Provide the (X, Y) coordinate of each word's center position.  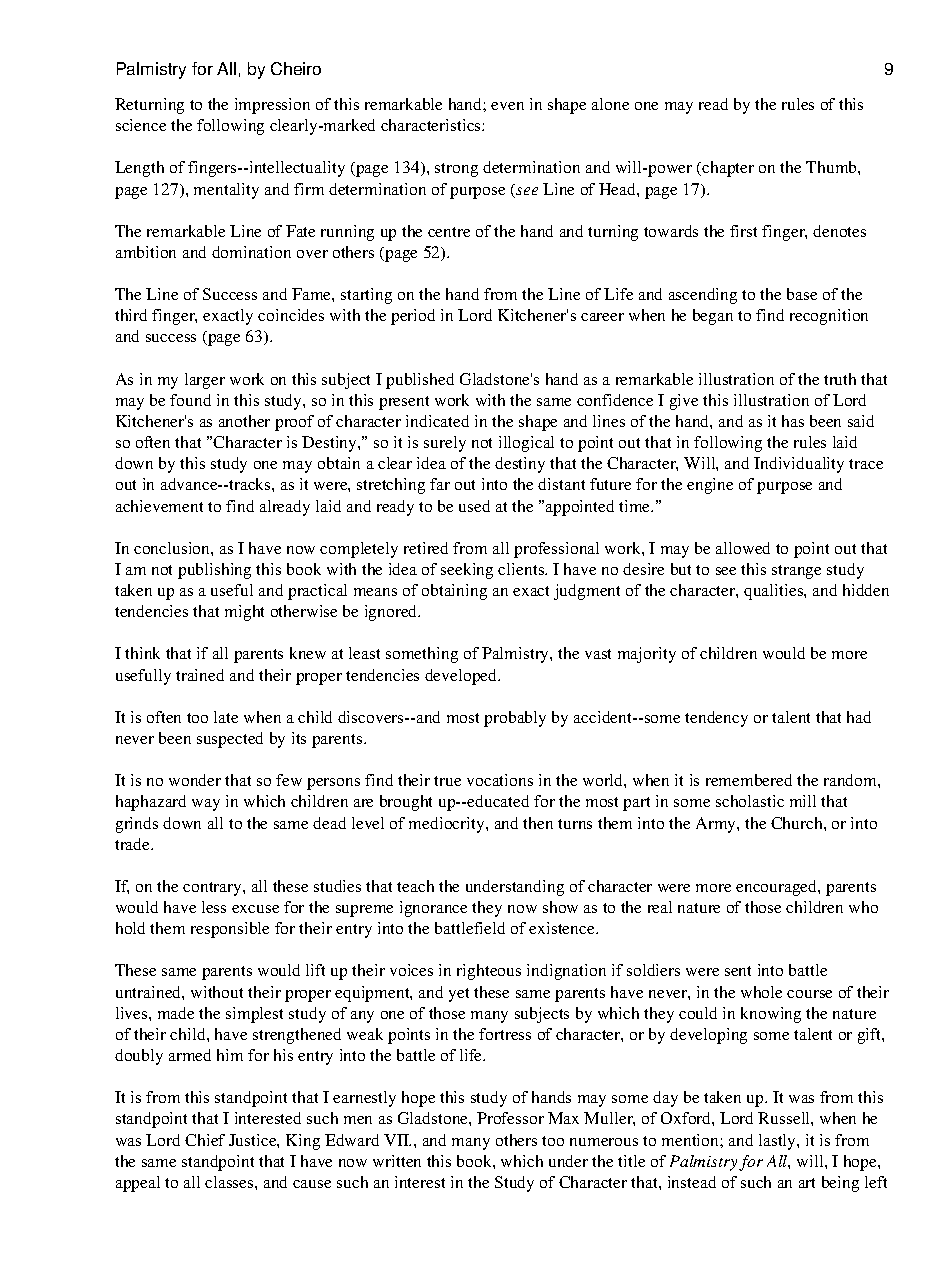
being (840, 1184)
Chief (205, 1140)
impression (272, 106)
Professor (510, 1118)
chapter (728, 169)
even (507, 106)
